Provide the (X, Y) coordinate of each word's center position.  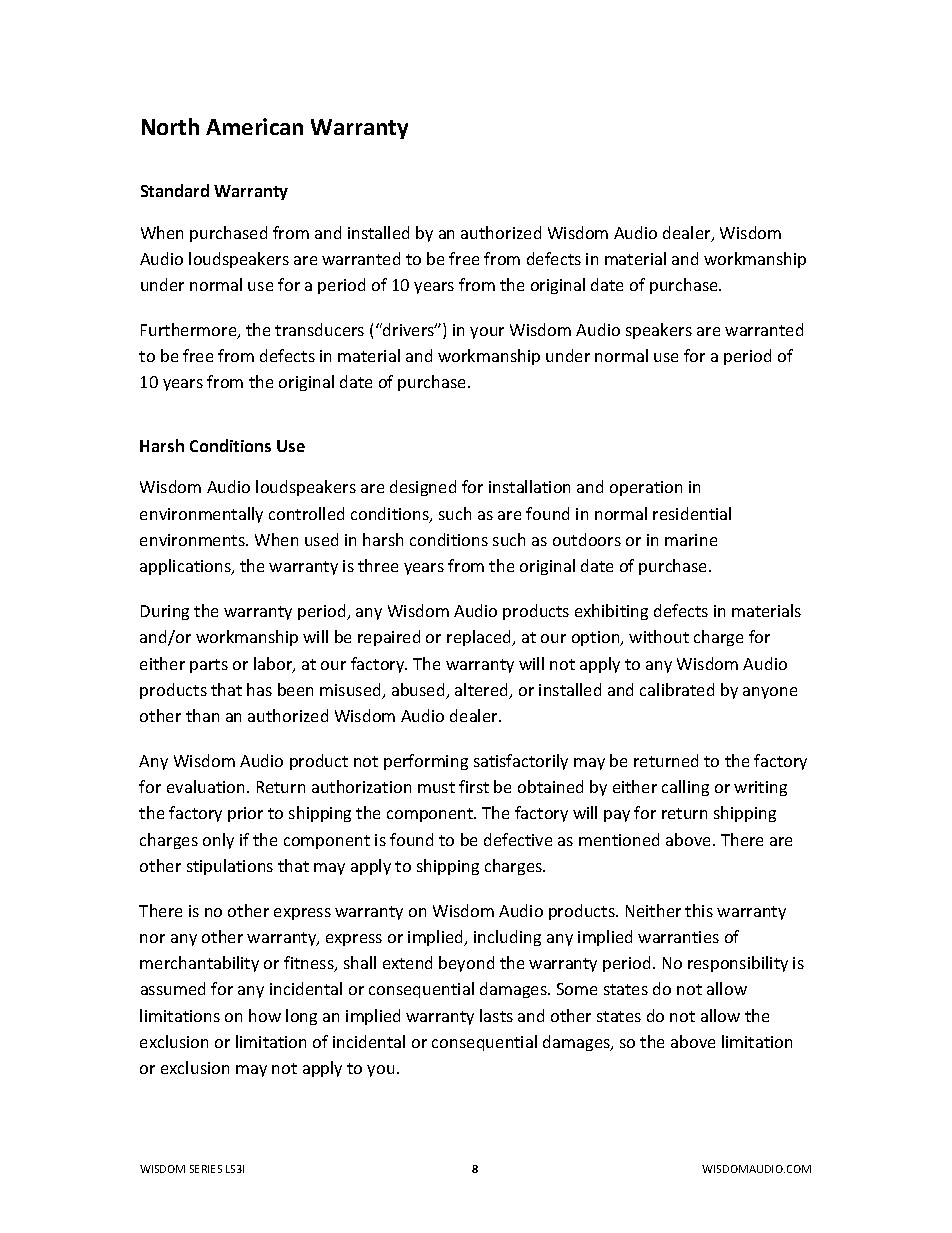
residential (692, 513)
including (507, 938)
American (254, 126)
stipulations (230, 867)
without (659, 636)
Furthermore (190, 331)
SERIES (206, 1169)
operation (646, 488)
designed (423, 488)
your (487, 333)
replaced (480, 638)
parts (209, 666)
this (699, 910)
